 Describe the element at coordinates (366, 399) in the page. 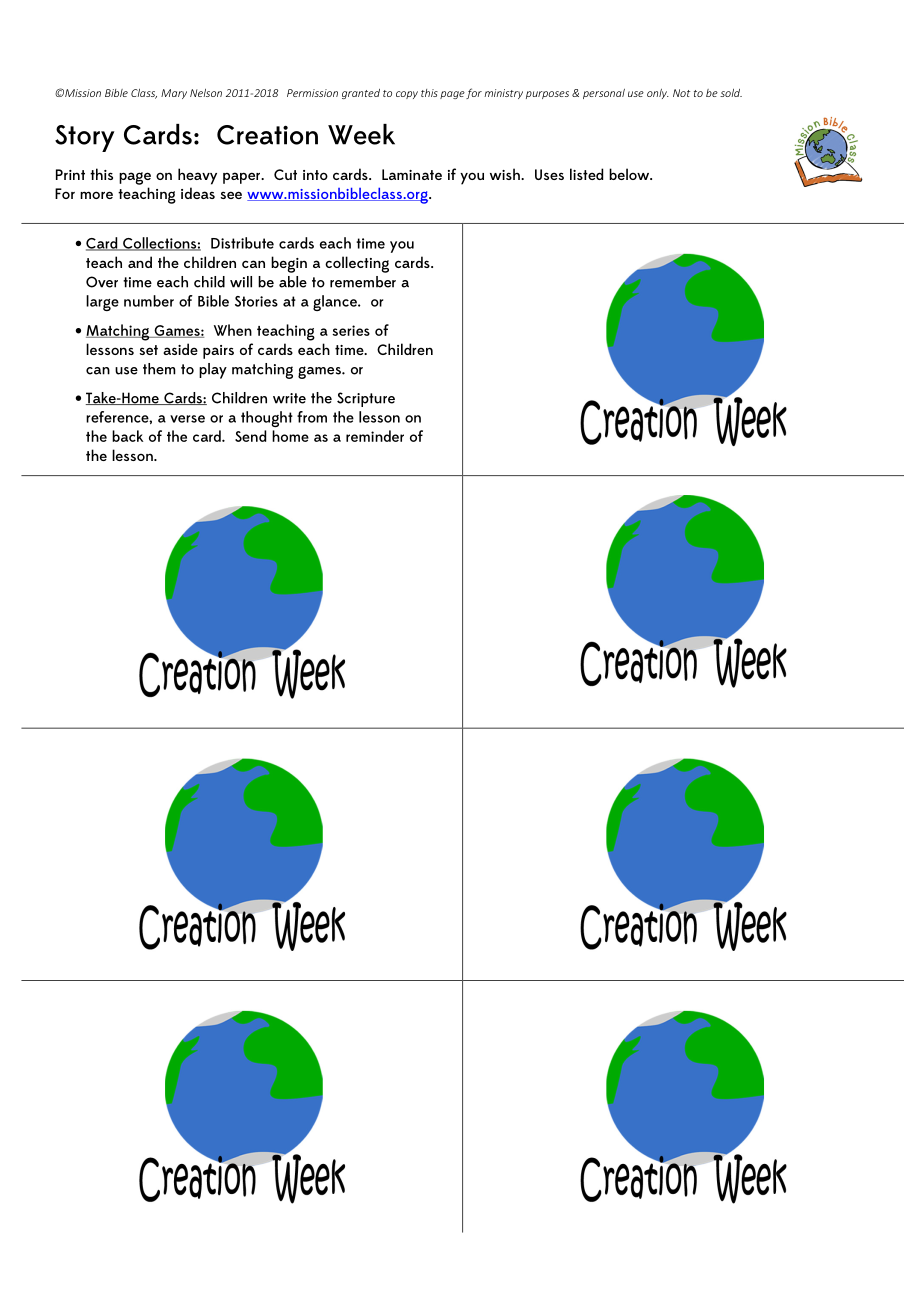

I see `Scripture` at that location.
